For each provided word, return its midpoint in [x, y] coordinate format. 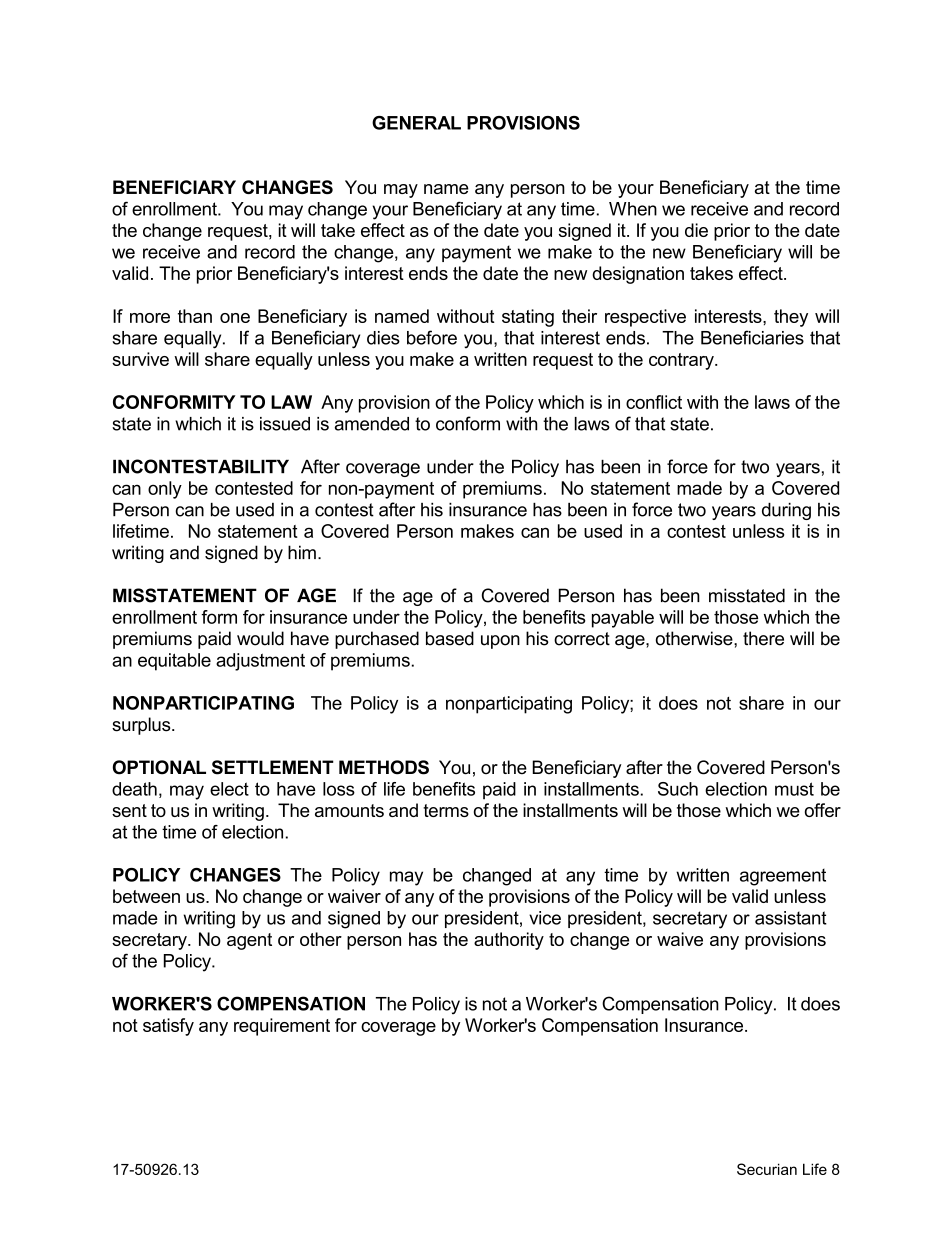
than [195, 316]
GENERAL [416, 123]
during [786, 511]
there [763, 638]
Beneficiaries [752, 337]
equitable [174, 662]
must [794, 789]
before [432, 337]
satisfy [168, 1027]
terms [446, 810]
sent [129, 810]
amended [372, 424]
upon [500, 642]
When [633, 209]
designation [638, 275]
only [165, 490]
